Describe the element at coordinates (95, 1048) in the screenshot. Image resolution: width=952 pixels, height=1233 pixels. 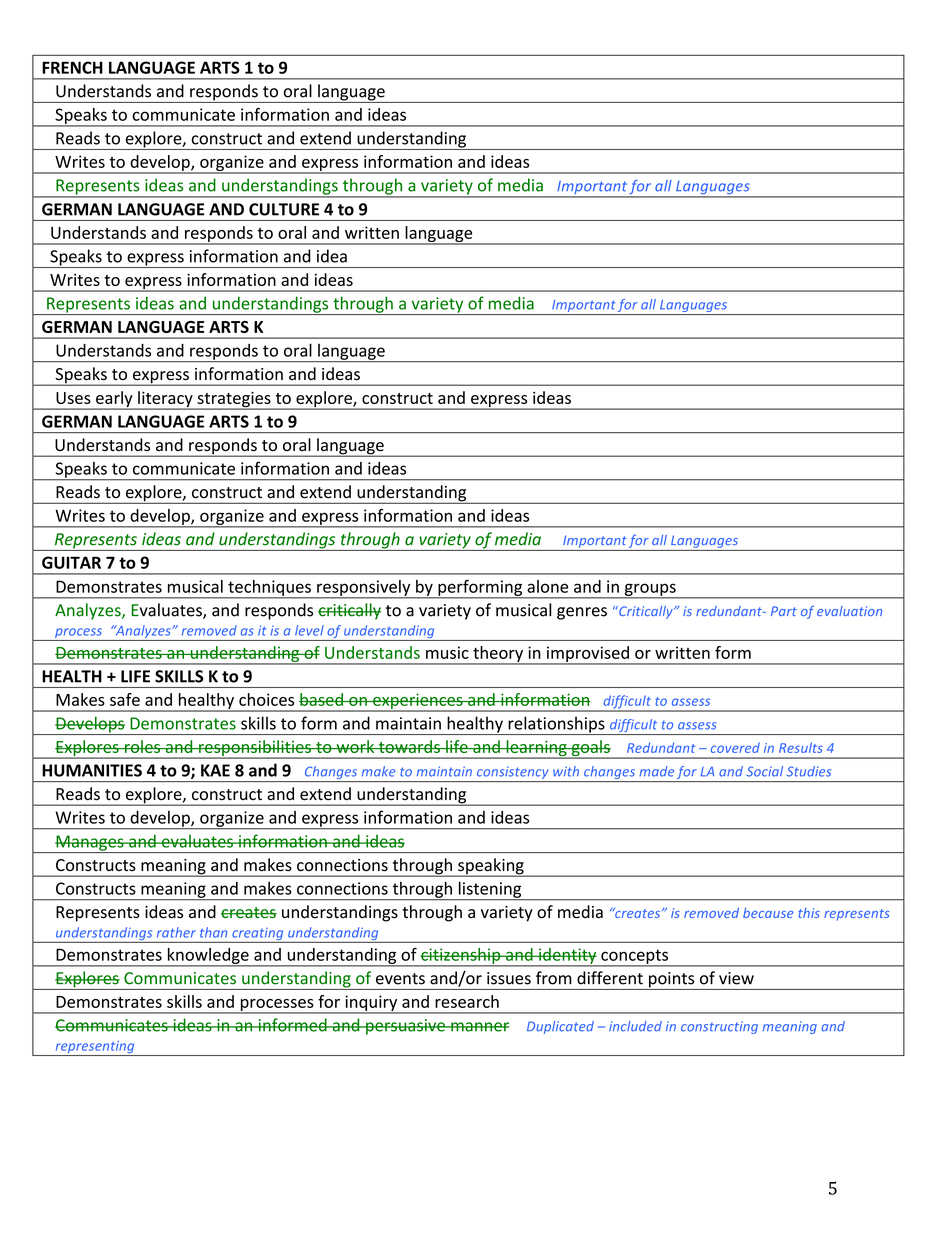
I see `representing` at that location.
